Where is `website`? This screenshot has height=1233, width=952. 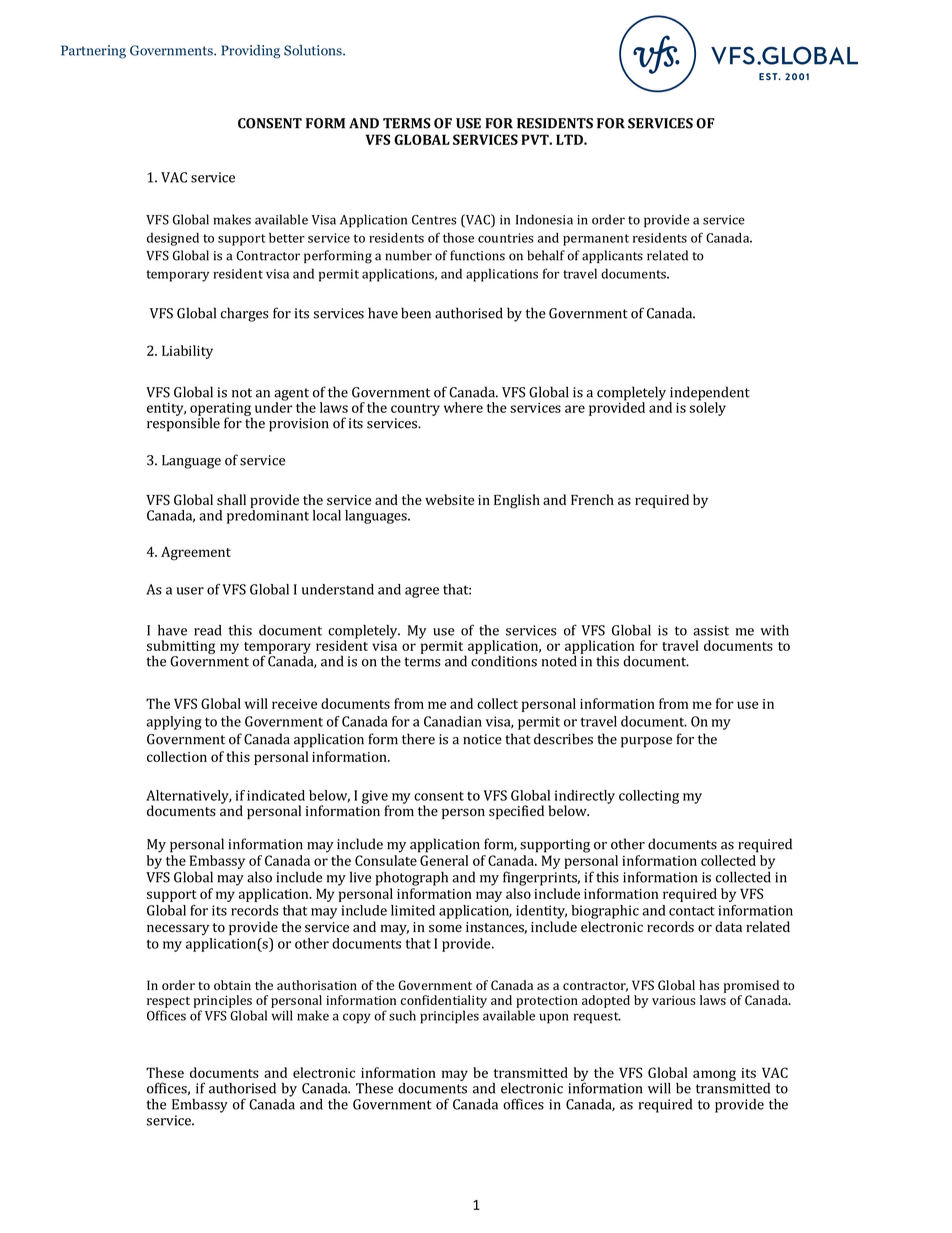 website is located at coordinates (450, 499).
